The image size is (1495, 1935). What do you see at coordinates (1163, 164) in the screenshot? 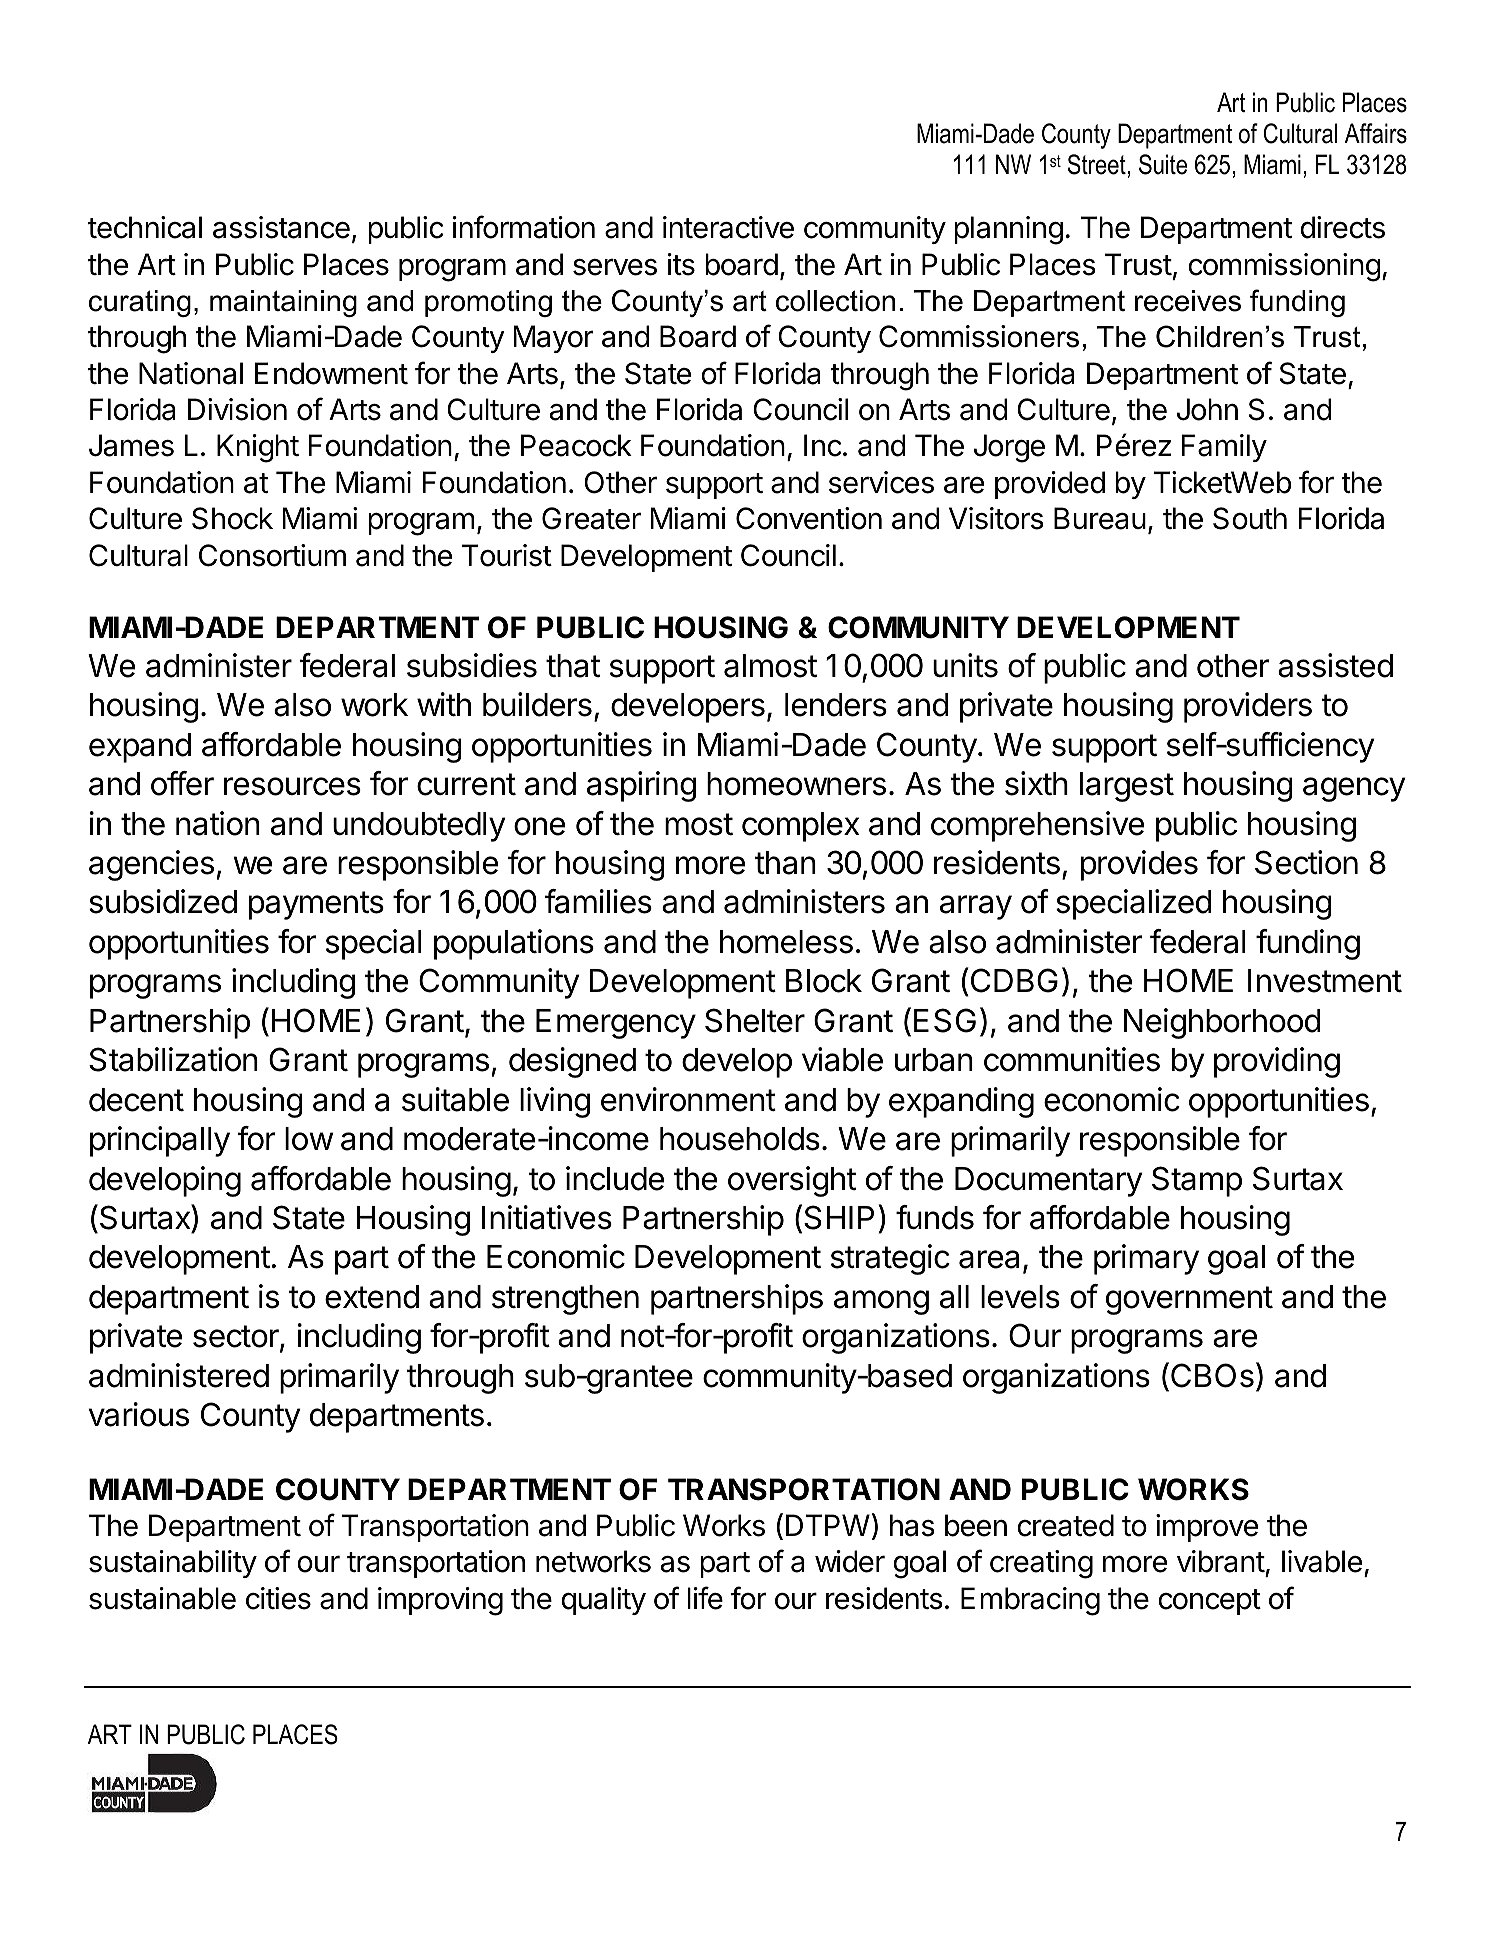
I see `Suite` at bounding box center [1163, 164].
